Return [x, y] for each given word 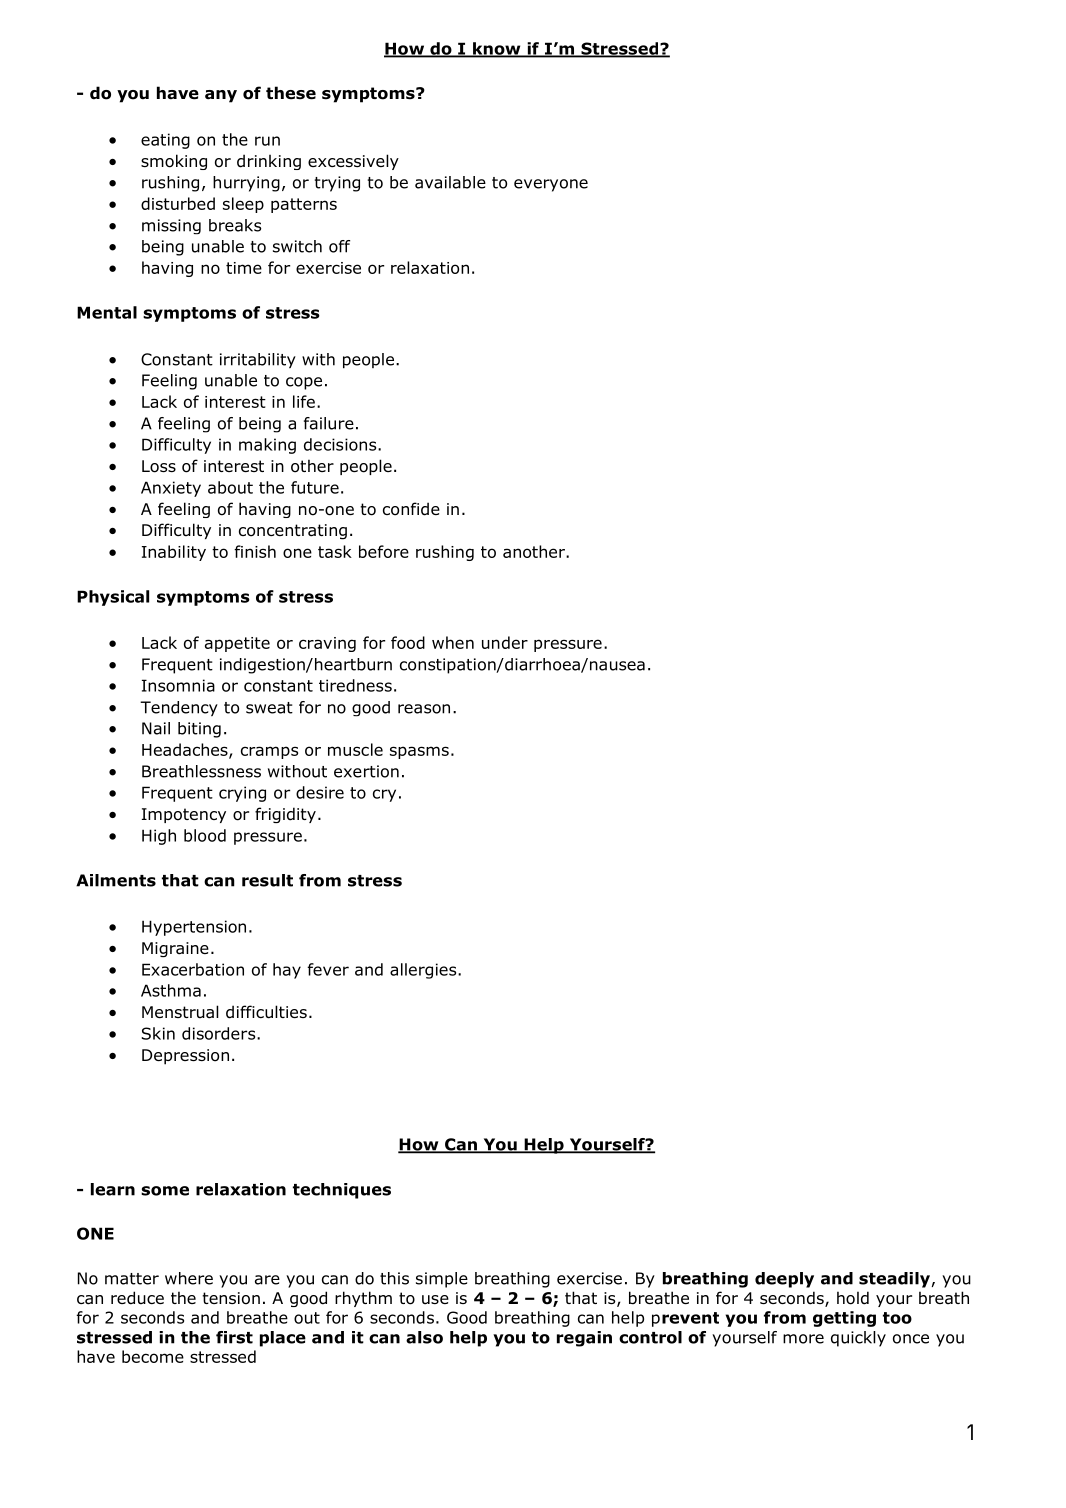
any [221, 96]
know [497, 49]
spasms [419, 752]
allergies [424, 971]
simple [442, 1280]
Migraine [175, 949]
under [505, 642]
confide [411, 509]
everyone [551, 185]
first [234, 1337]
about [230, 487]
